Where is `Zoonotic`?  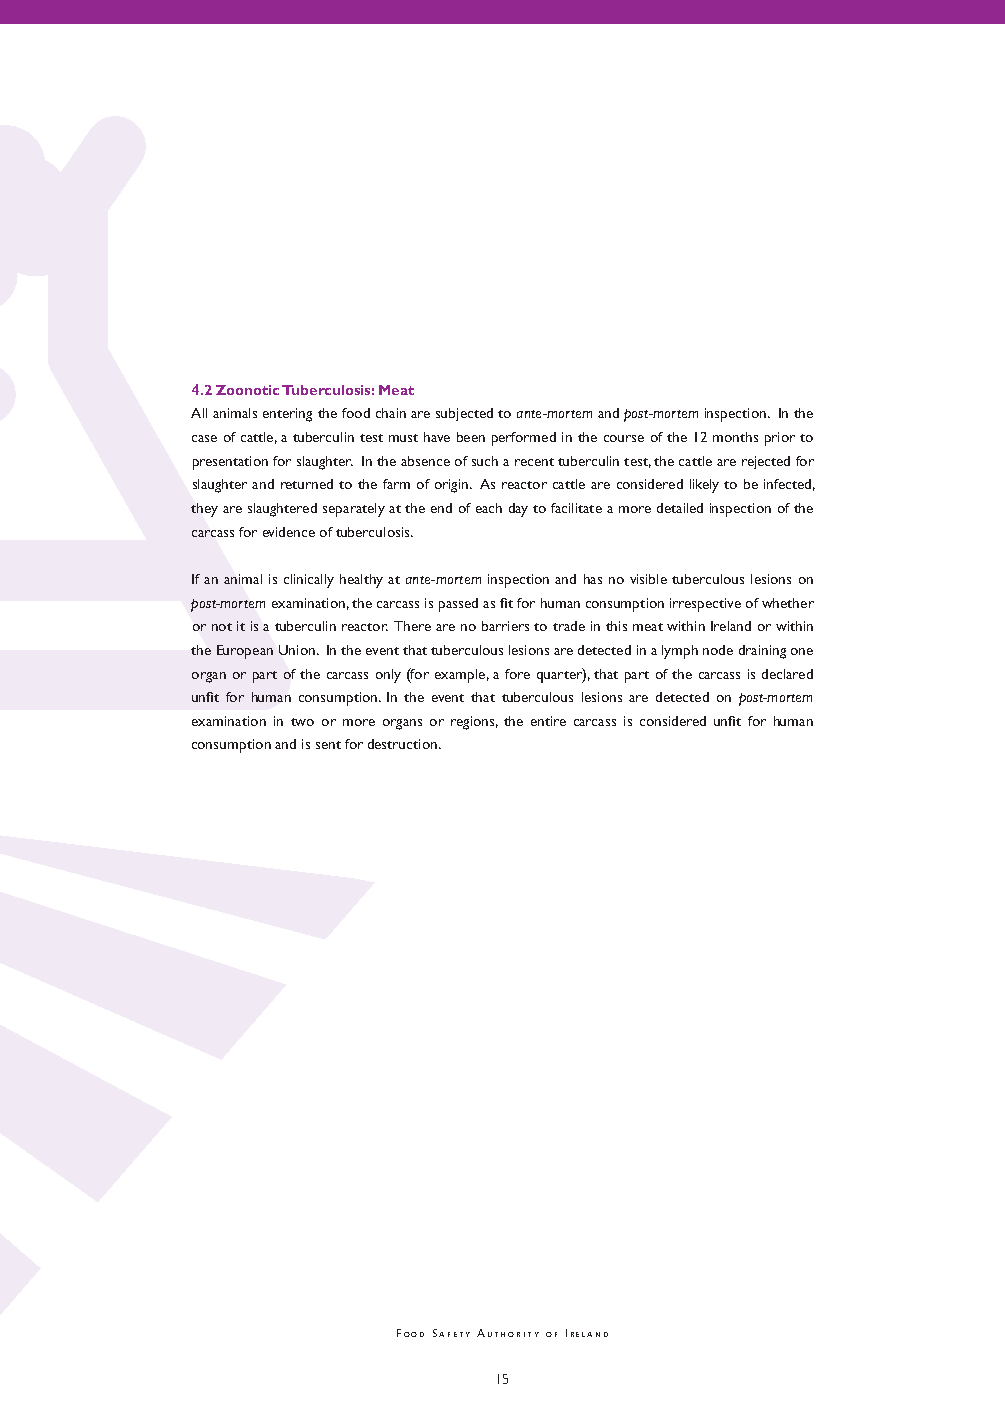
Zoonotic is located at coordinates (247, 390).
